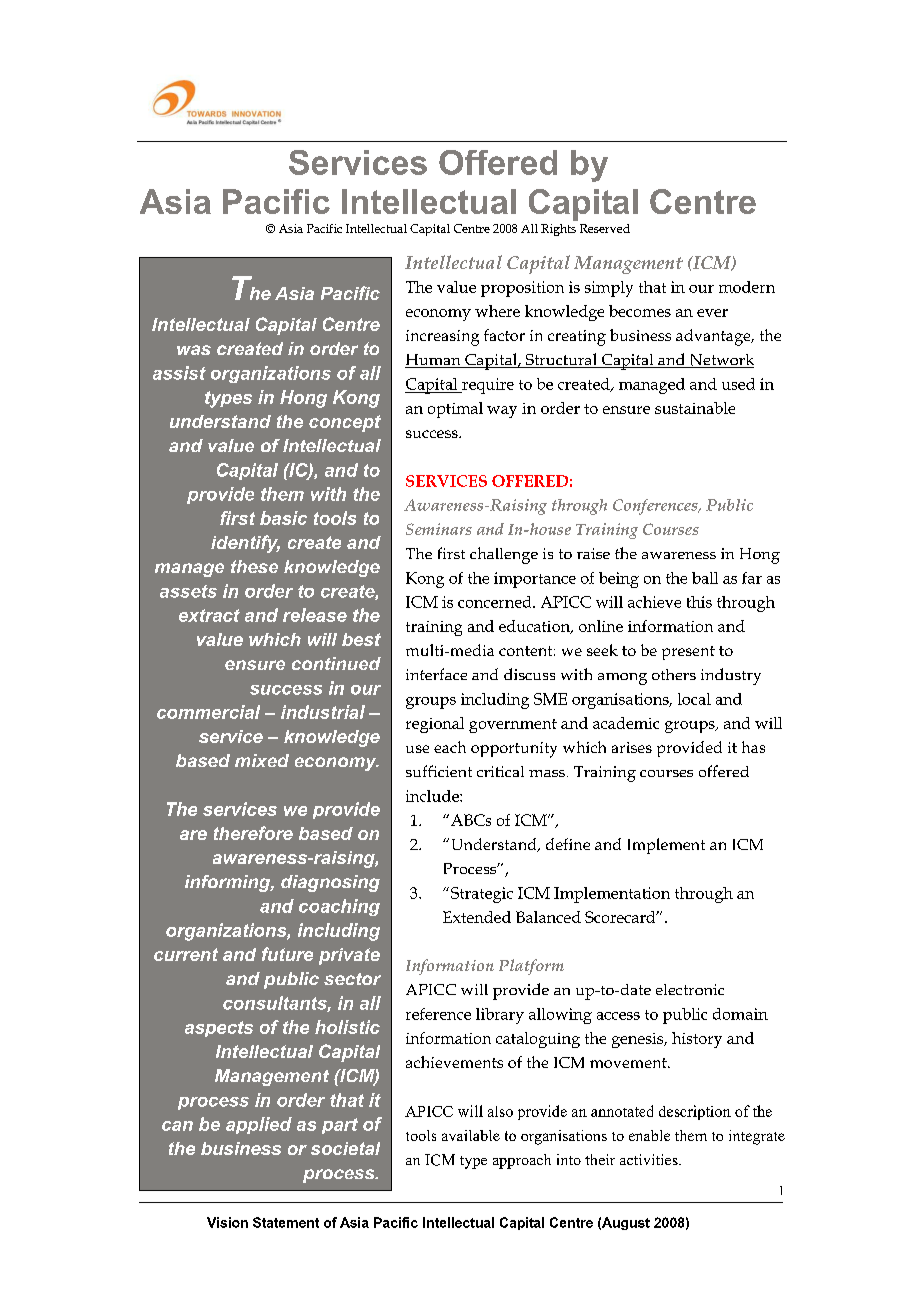  What do you see at coordinates (227, 1222) in the image?
I see `Vision` at bounding box center [227, 1222].
